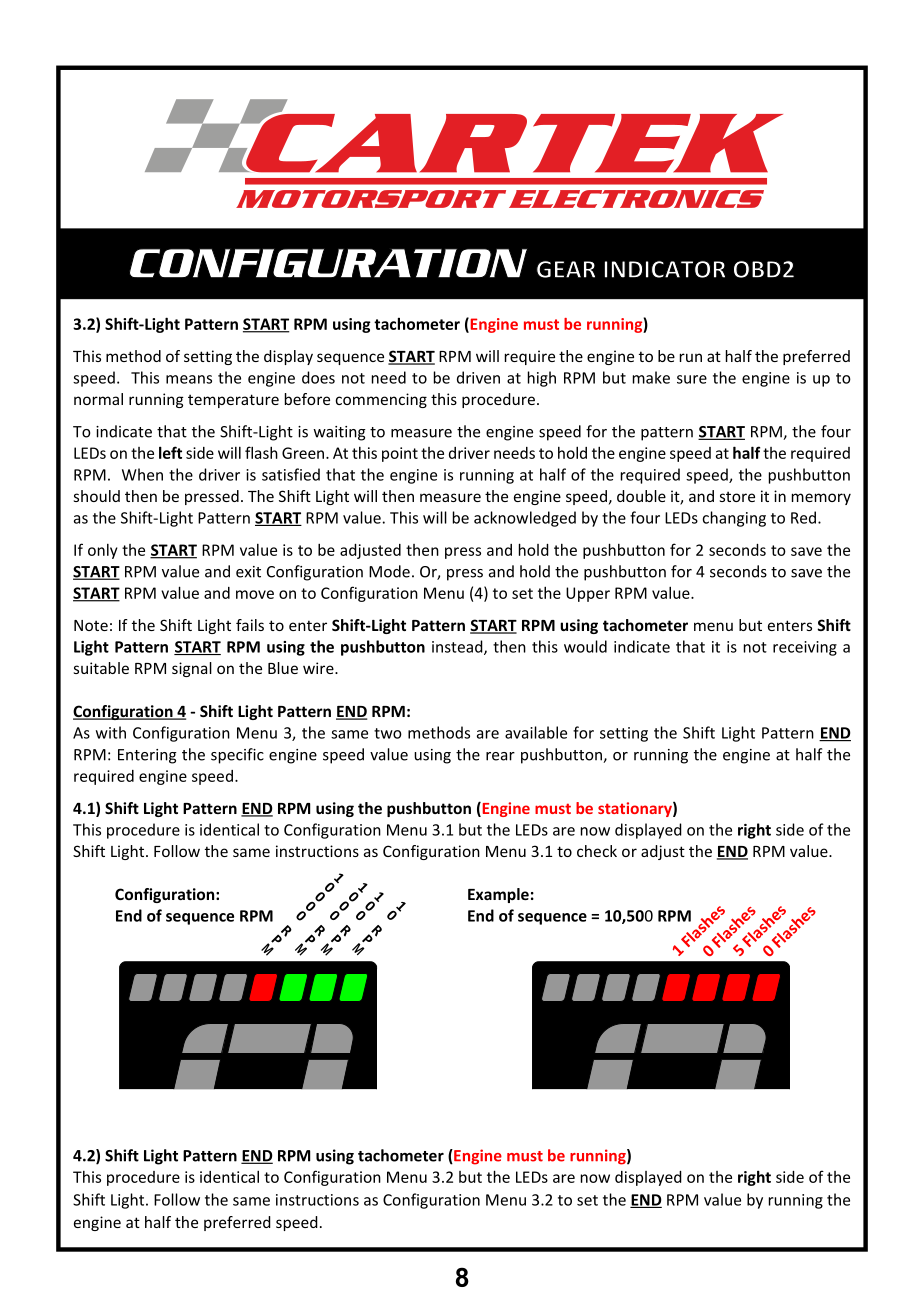  Describe the element at coordinates (248, 572) in the document. I see `exit` at that location.
